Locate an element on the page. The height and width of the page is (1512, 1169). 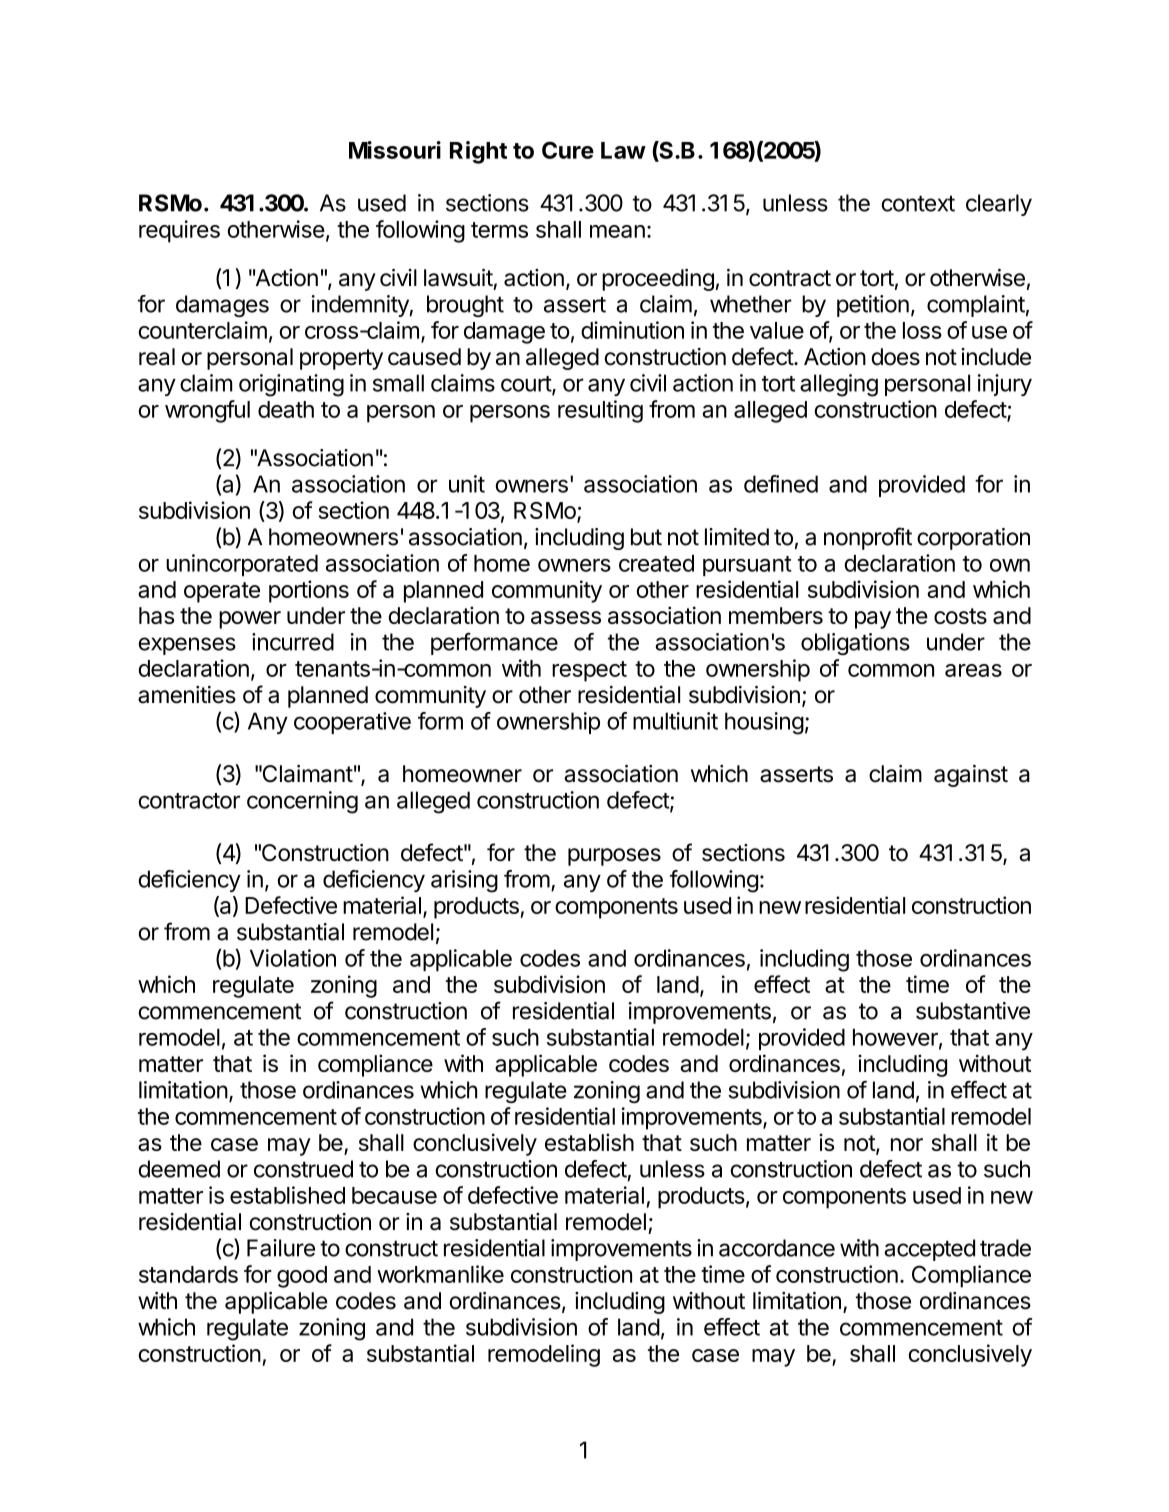
context is located at coordinates (918, 203).
